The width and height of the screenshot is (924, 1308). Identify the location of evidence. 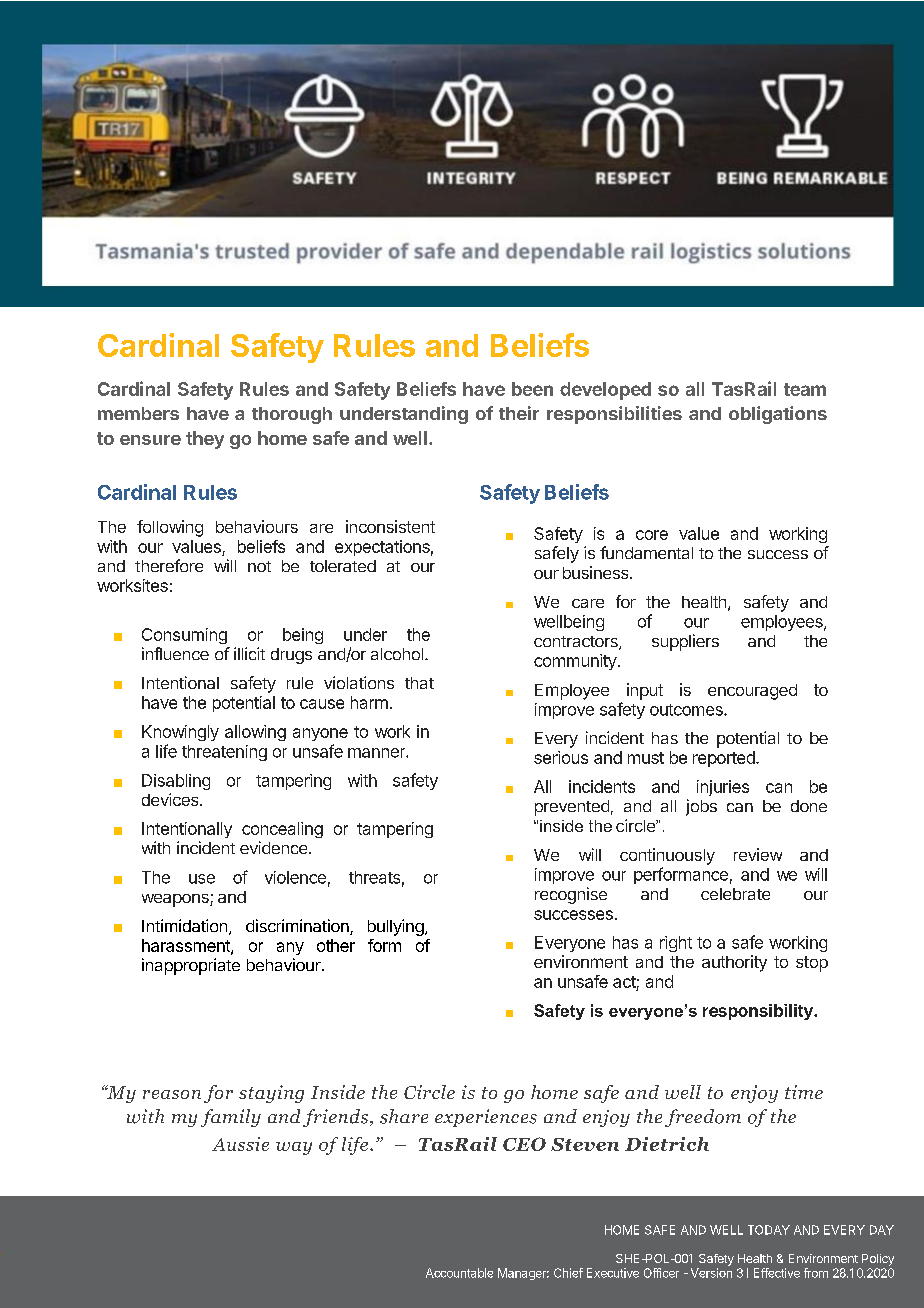
(275, 847).
